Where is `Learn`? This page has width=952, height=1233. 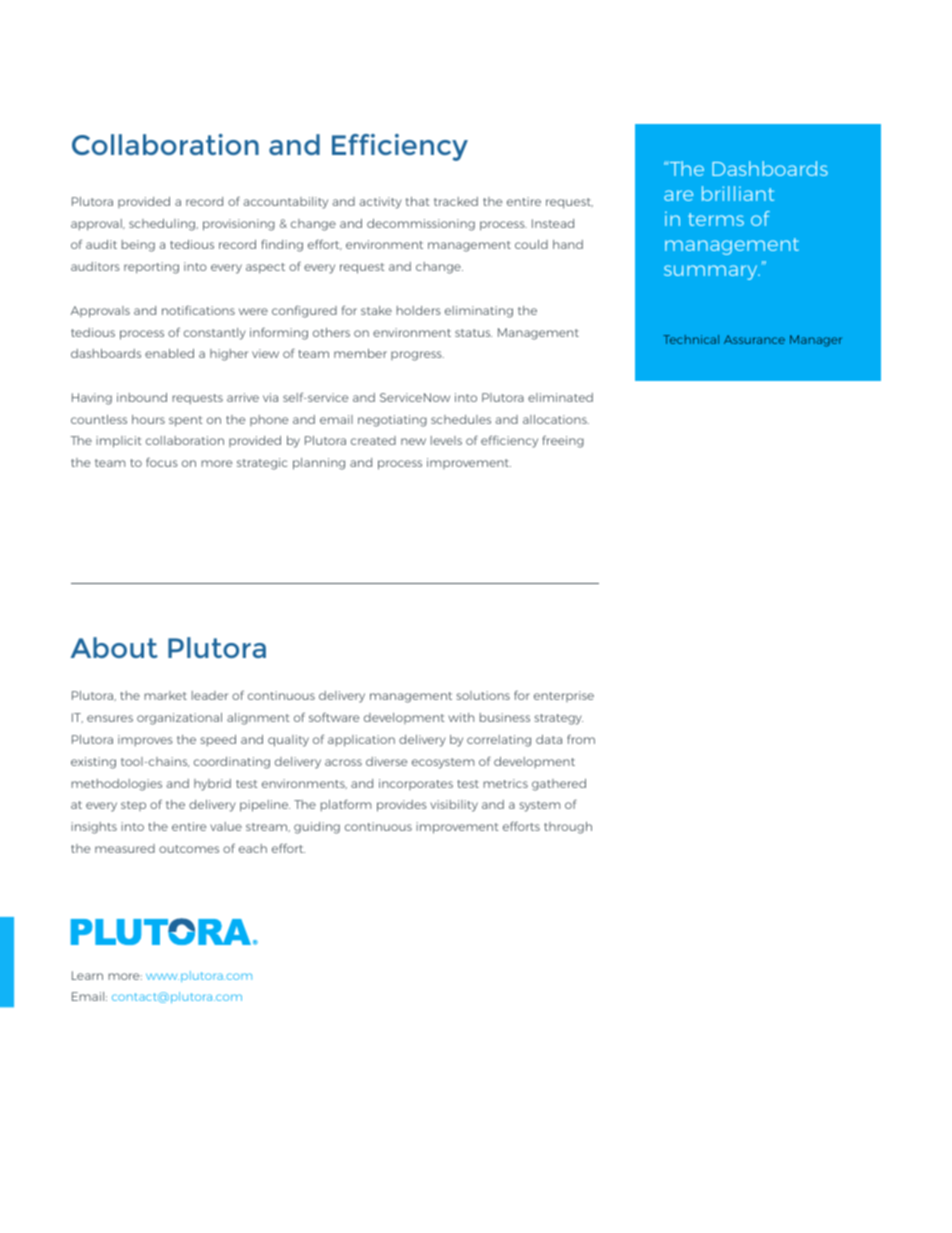
Learn is located at coordinates (87, 975).
